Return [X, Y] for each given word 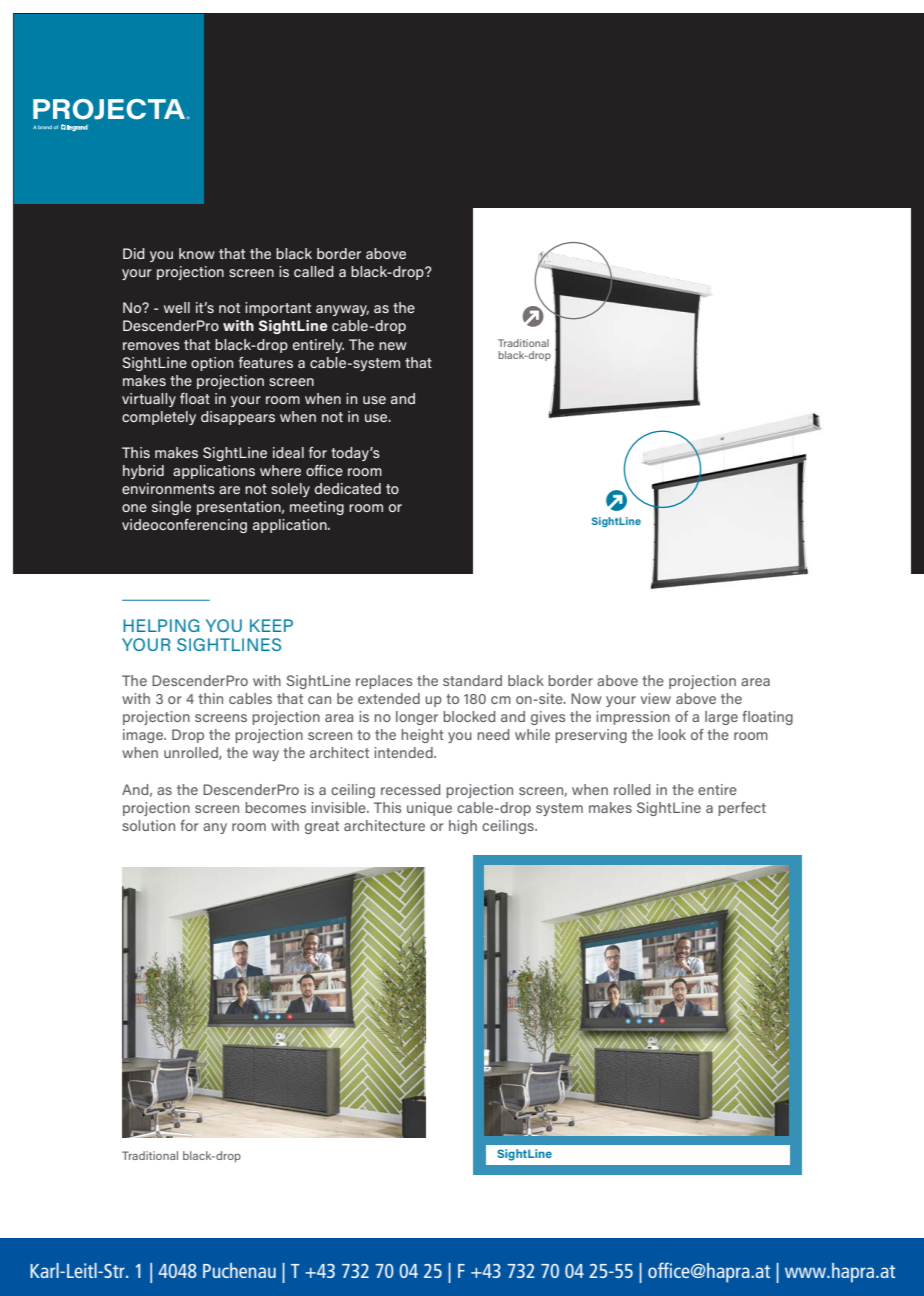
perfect [742, 809]
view [656, 698]
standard [472, 680]
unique [429, 809]
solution [148, 825]
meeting [317, 508]
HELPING [161, 625]
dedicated [348, 488]
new [393, 346]
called [314, 271]
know [197, 253]
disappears [238, 418]
